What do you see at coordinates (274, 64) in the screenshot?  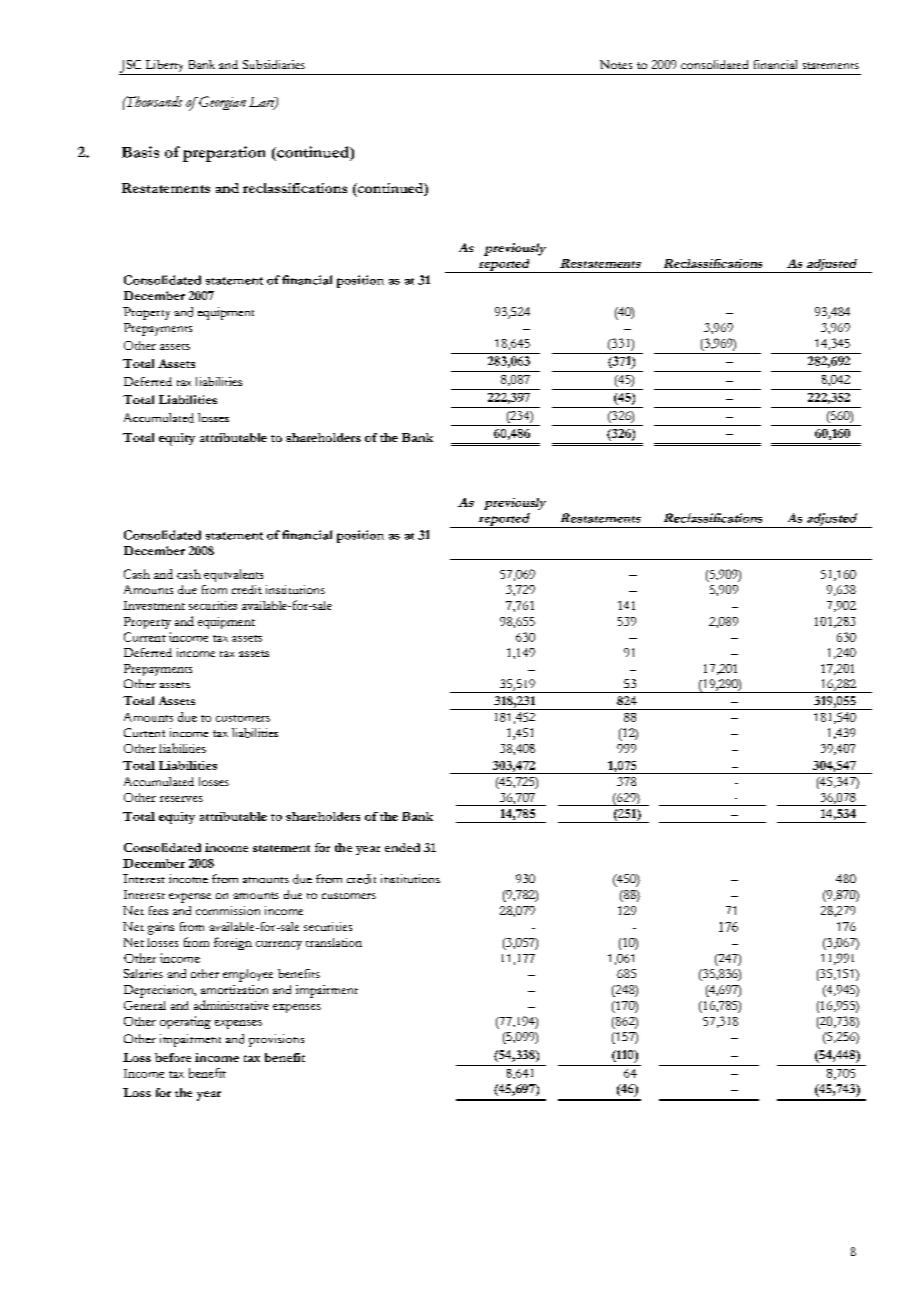 I see `Subsidiaries` at bounding box center [274, 64].
